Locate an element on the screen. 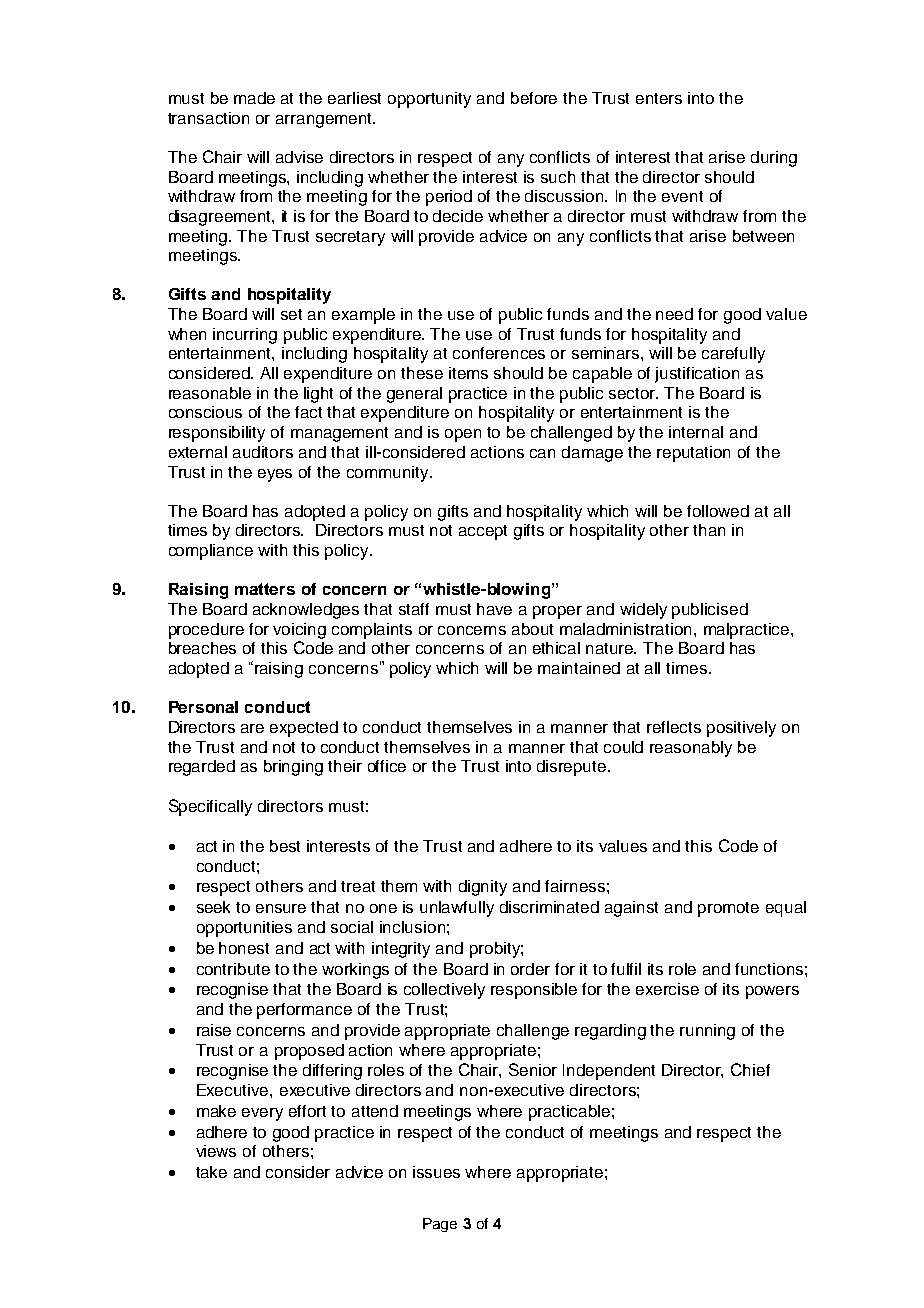 The width and height of the screenshot is (924, 1308). reasonable is located at coordinates (210, 393).
